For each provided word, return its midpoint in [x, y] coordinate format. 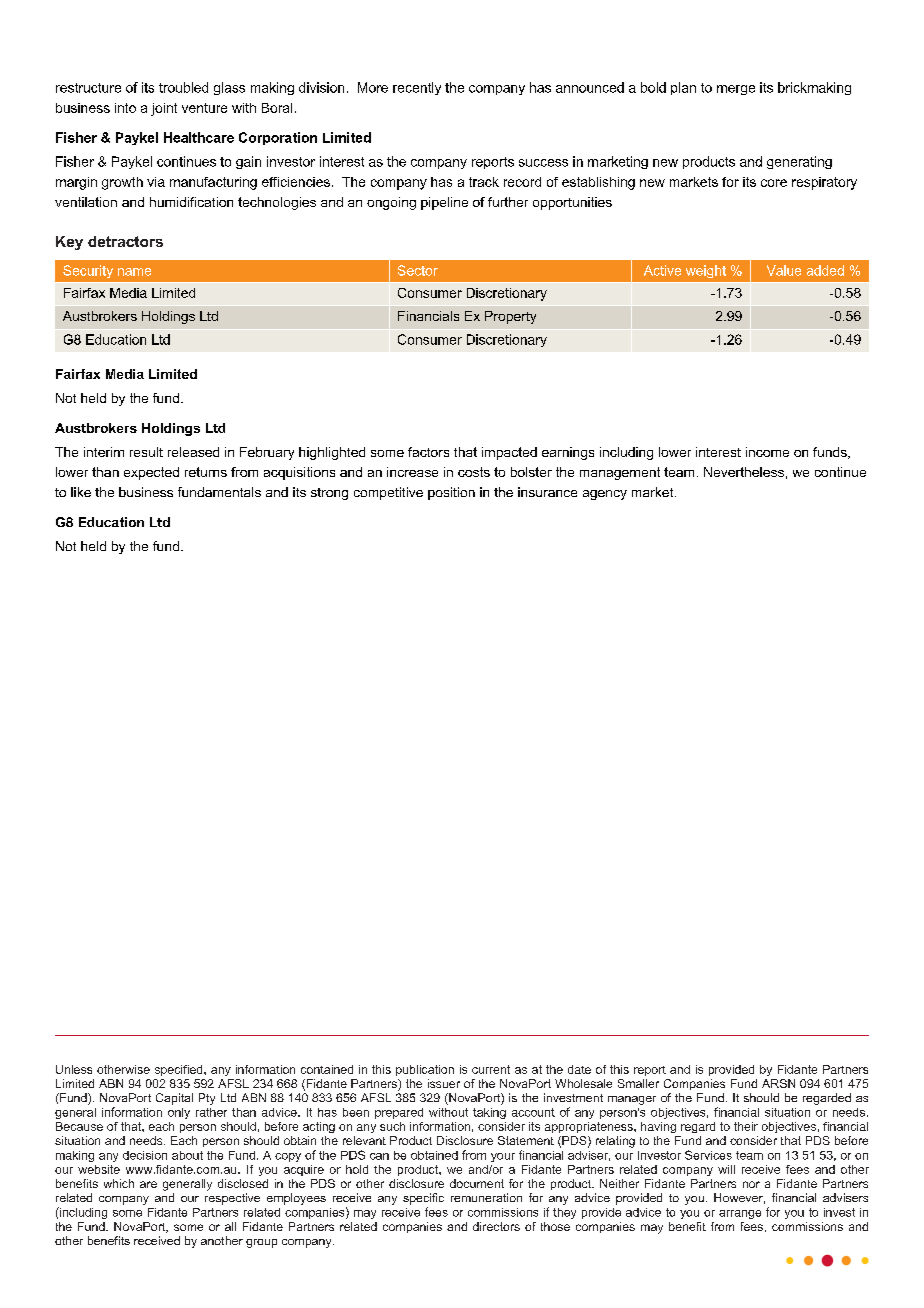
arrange [740, 1214]
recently [417, 88]
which [119, 1183]
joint [164, 109]
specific [423, 1199]
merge [736, 90]
